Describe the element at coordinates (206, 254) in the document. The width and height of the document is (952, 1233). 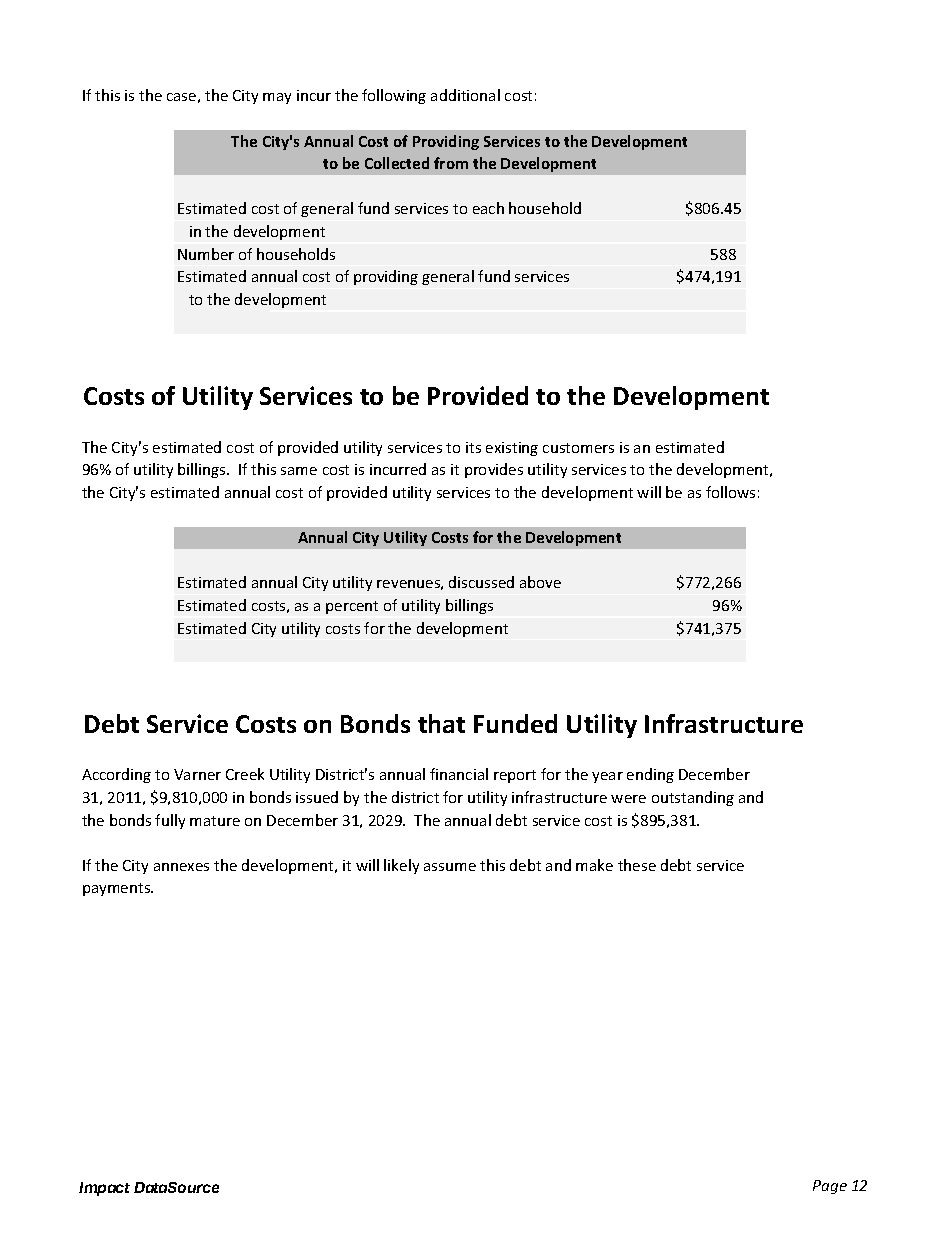
I see `Number` at that location.
